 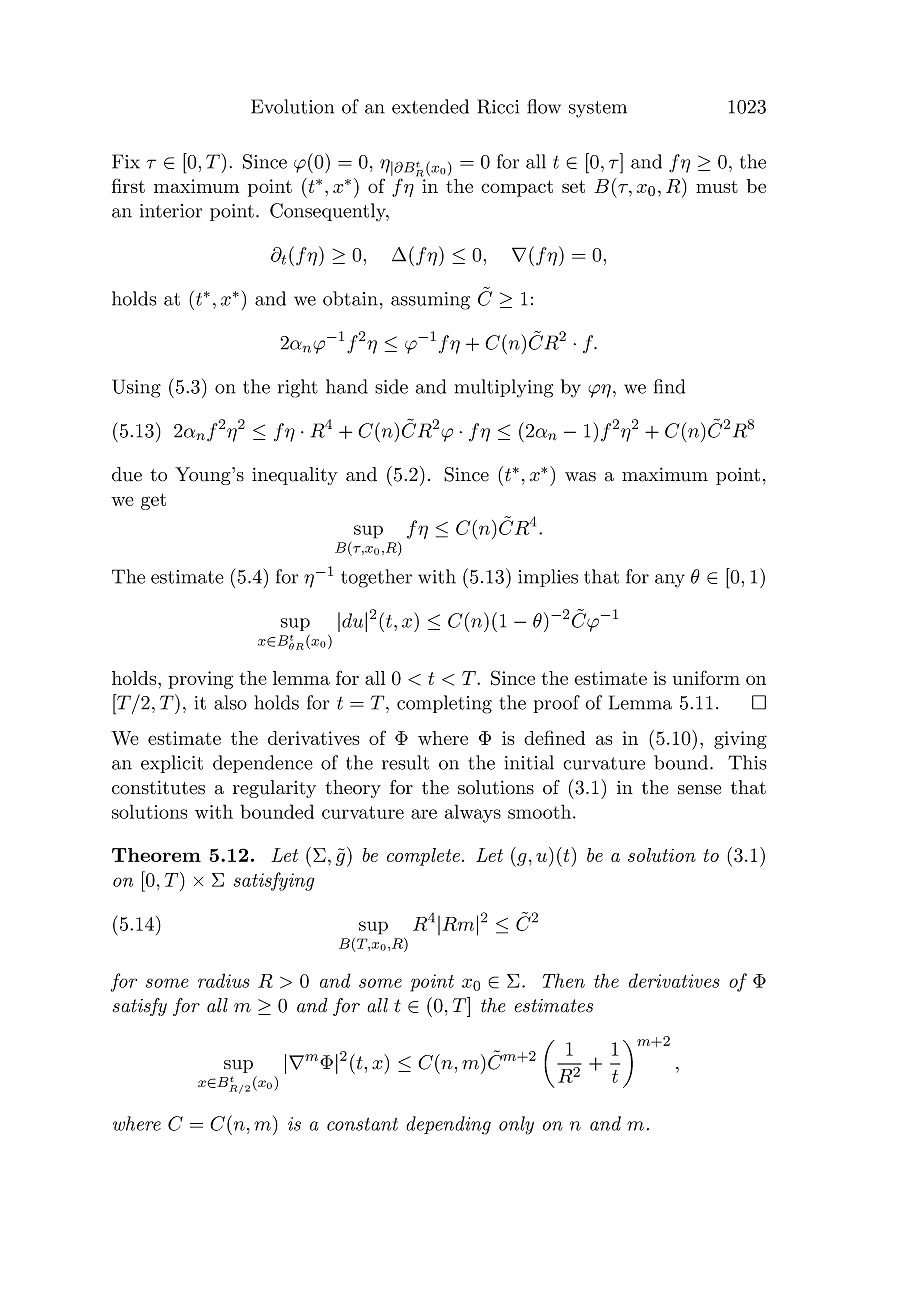 What do you see at coordinates (700, 790) in the document?
I see `sense` at bounding box center [700, 790].
